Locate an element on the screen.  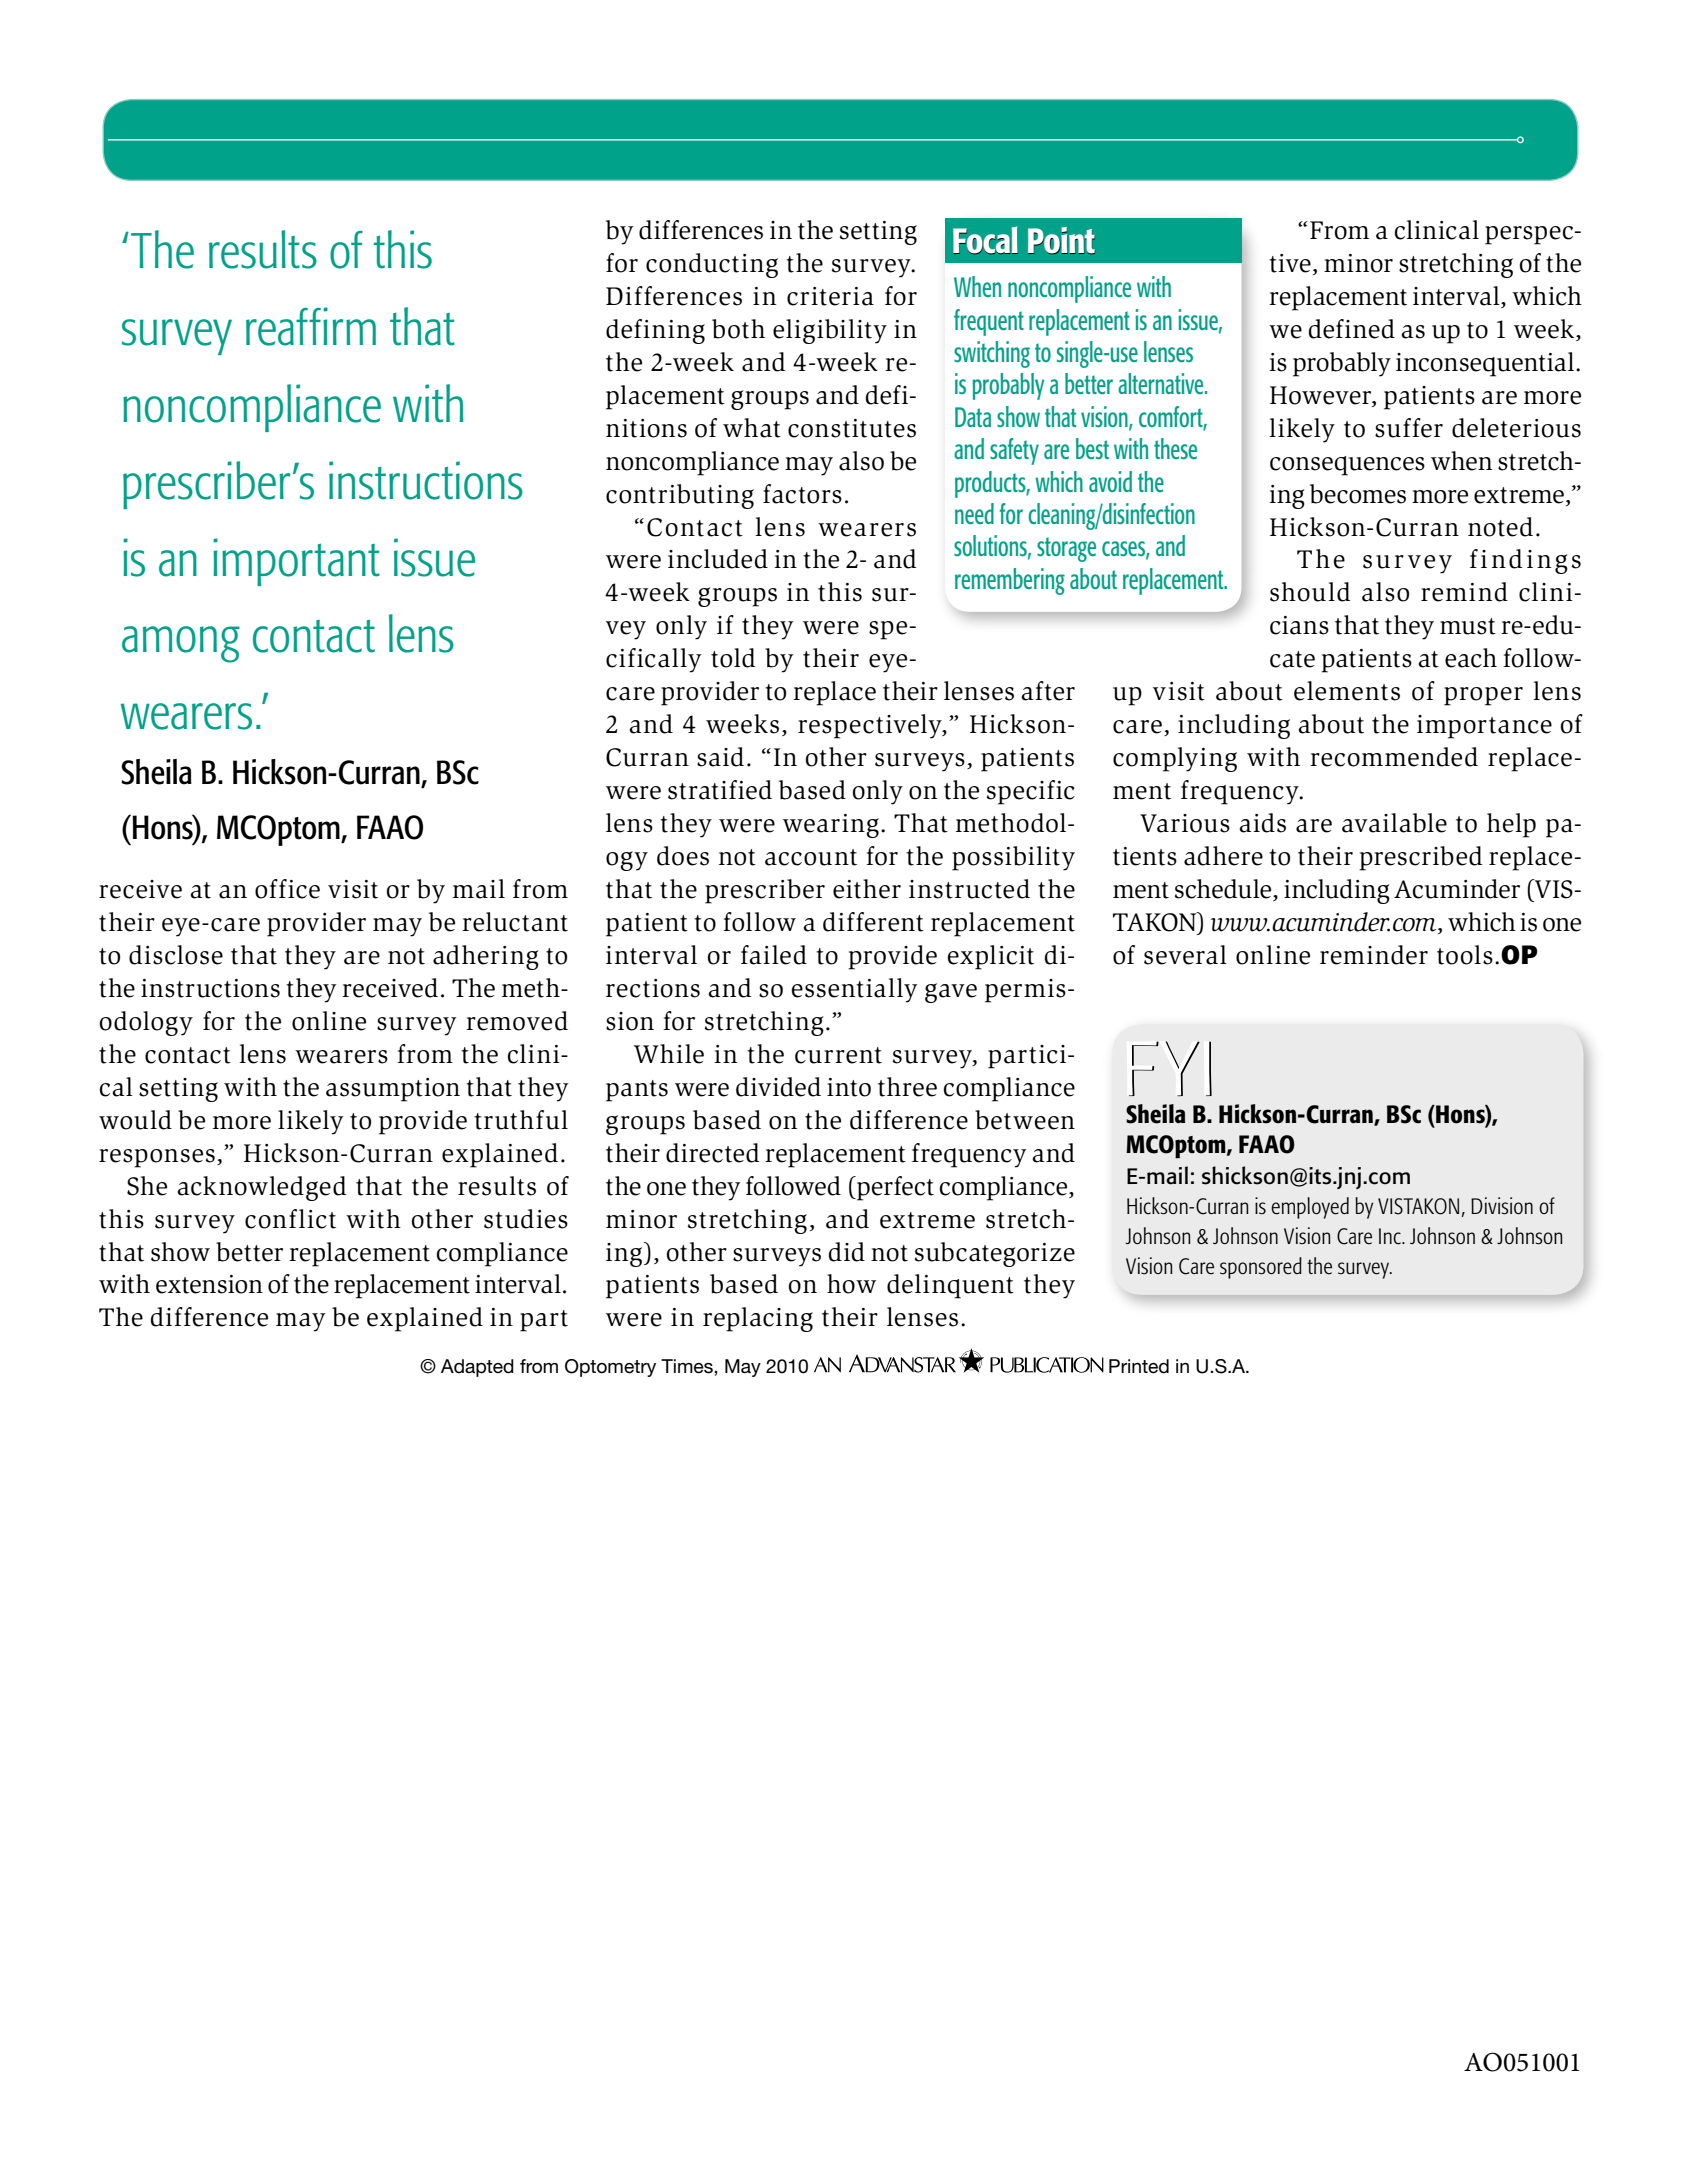
office is located at coordinates (287, 889).
